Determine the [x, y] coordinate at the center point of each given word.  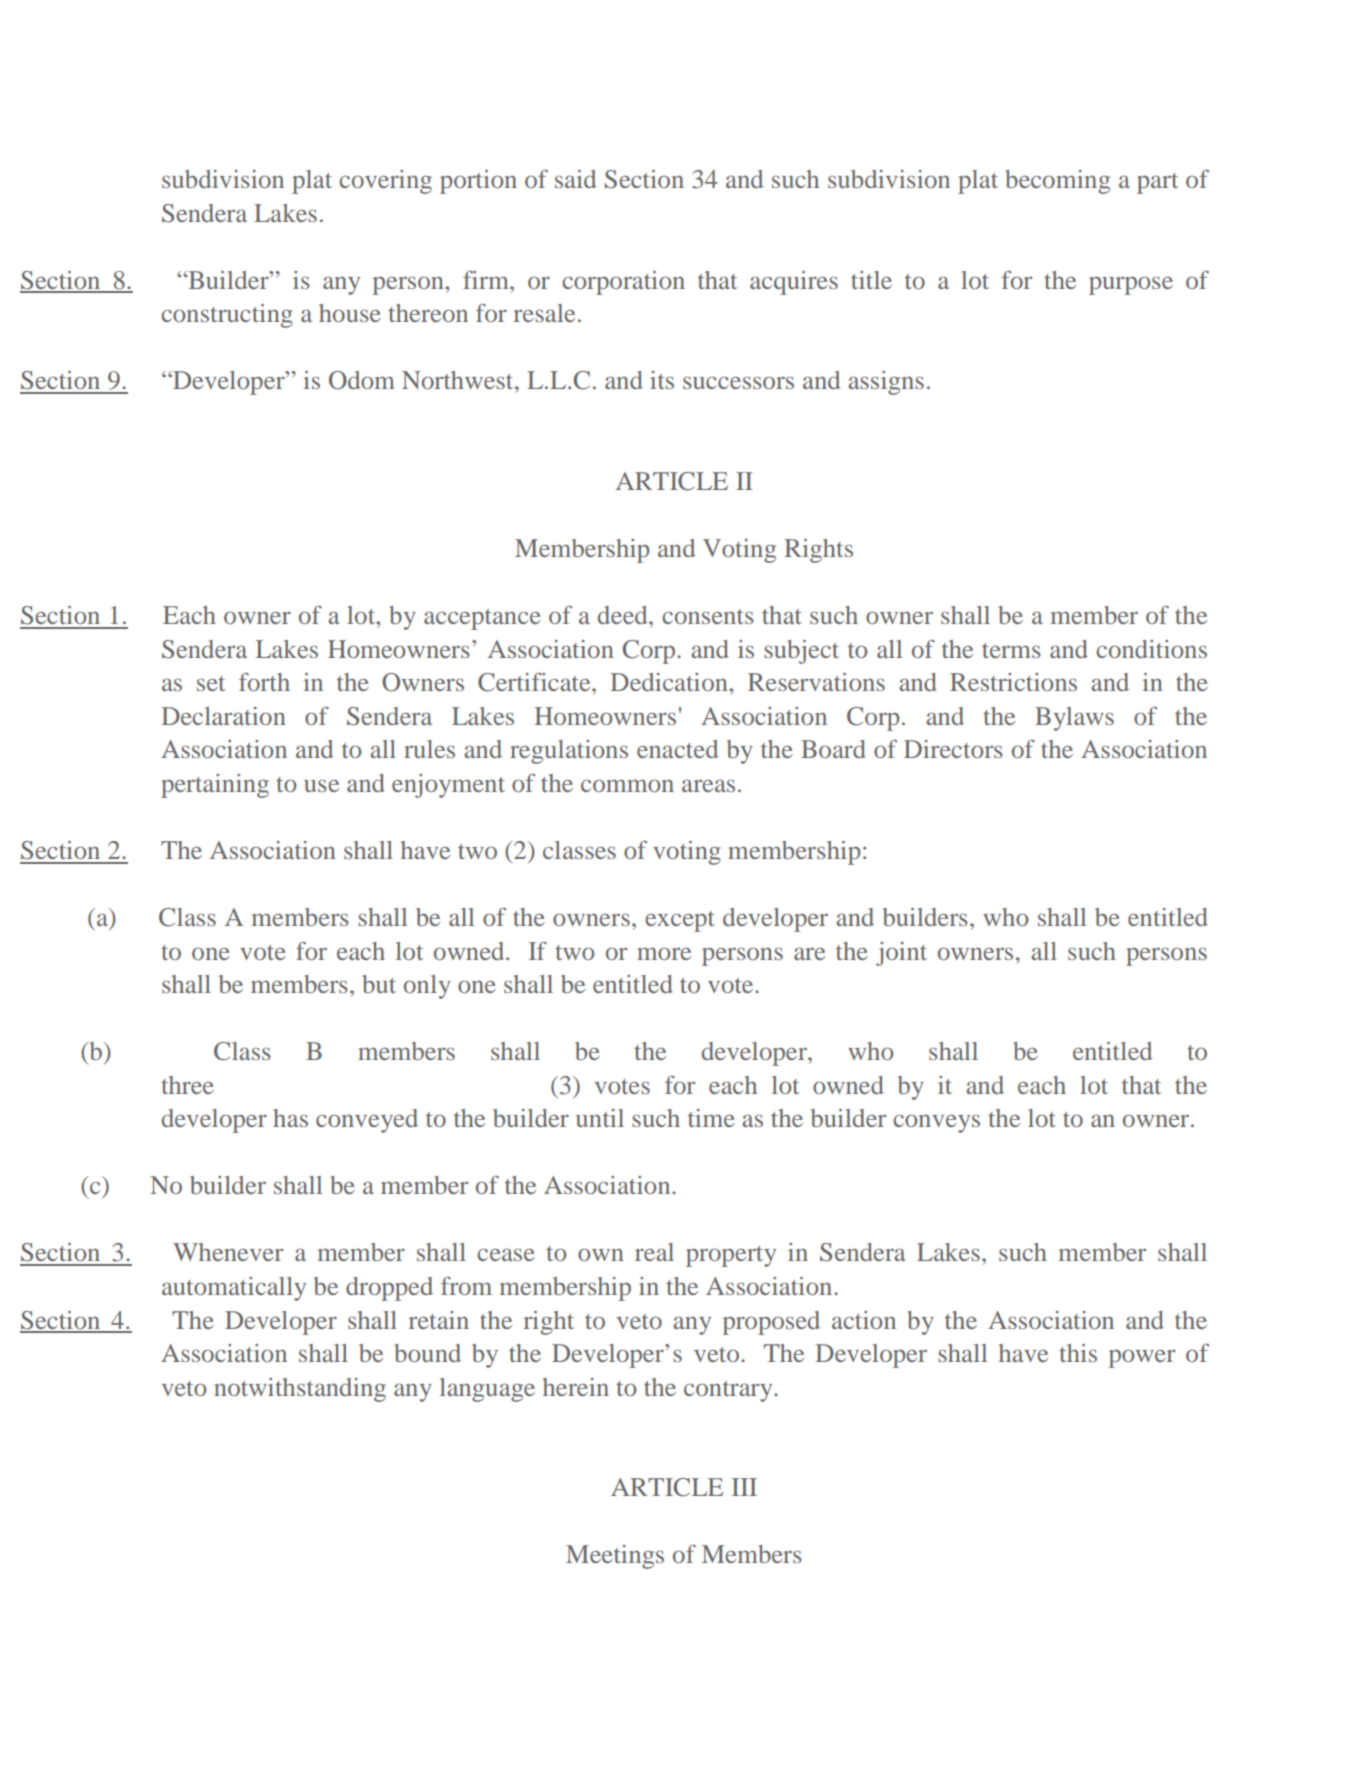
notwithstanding [300, 1390]
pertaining [215, 786]
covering [385, 182]
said [575, 179]
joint [901, 954]
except [680, 921]
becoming [1058, 182]
